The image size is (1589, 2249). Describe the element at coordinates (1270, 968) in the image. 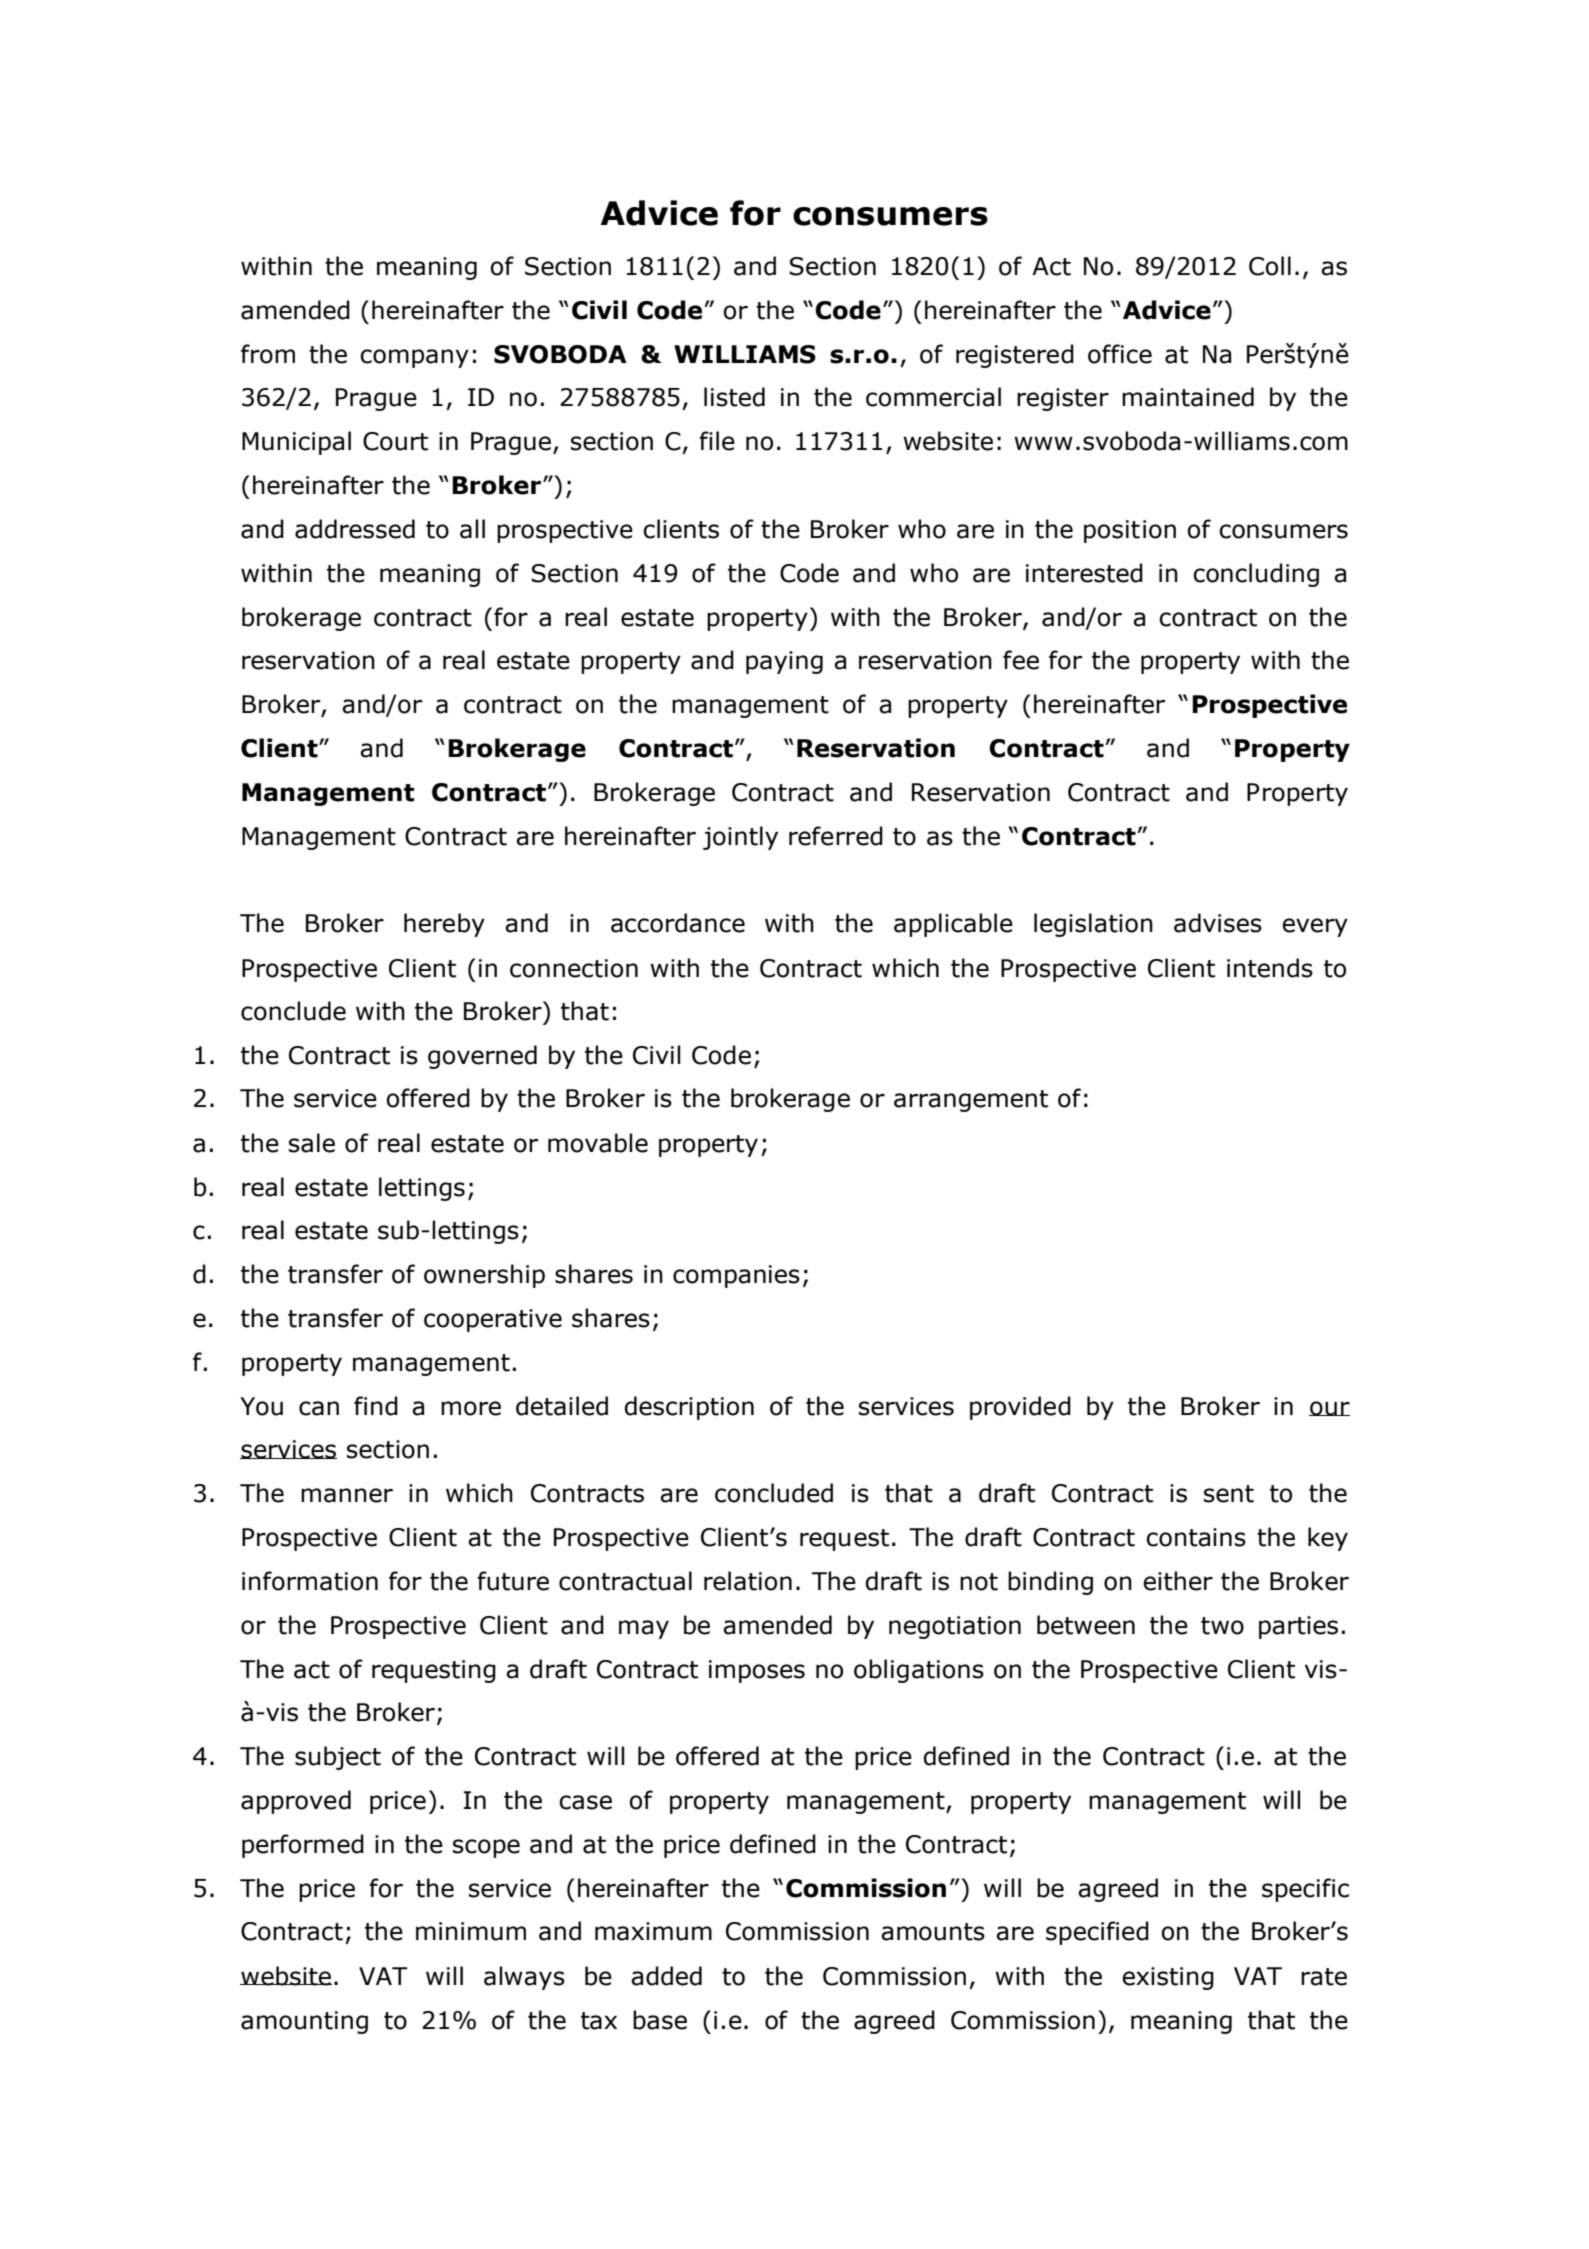

I see `intends` at that location.
